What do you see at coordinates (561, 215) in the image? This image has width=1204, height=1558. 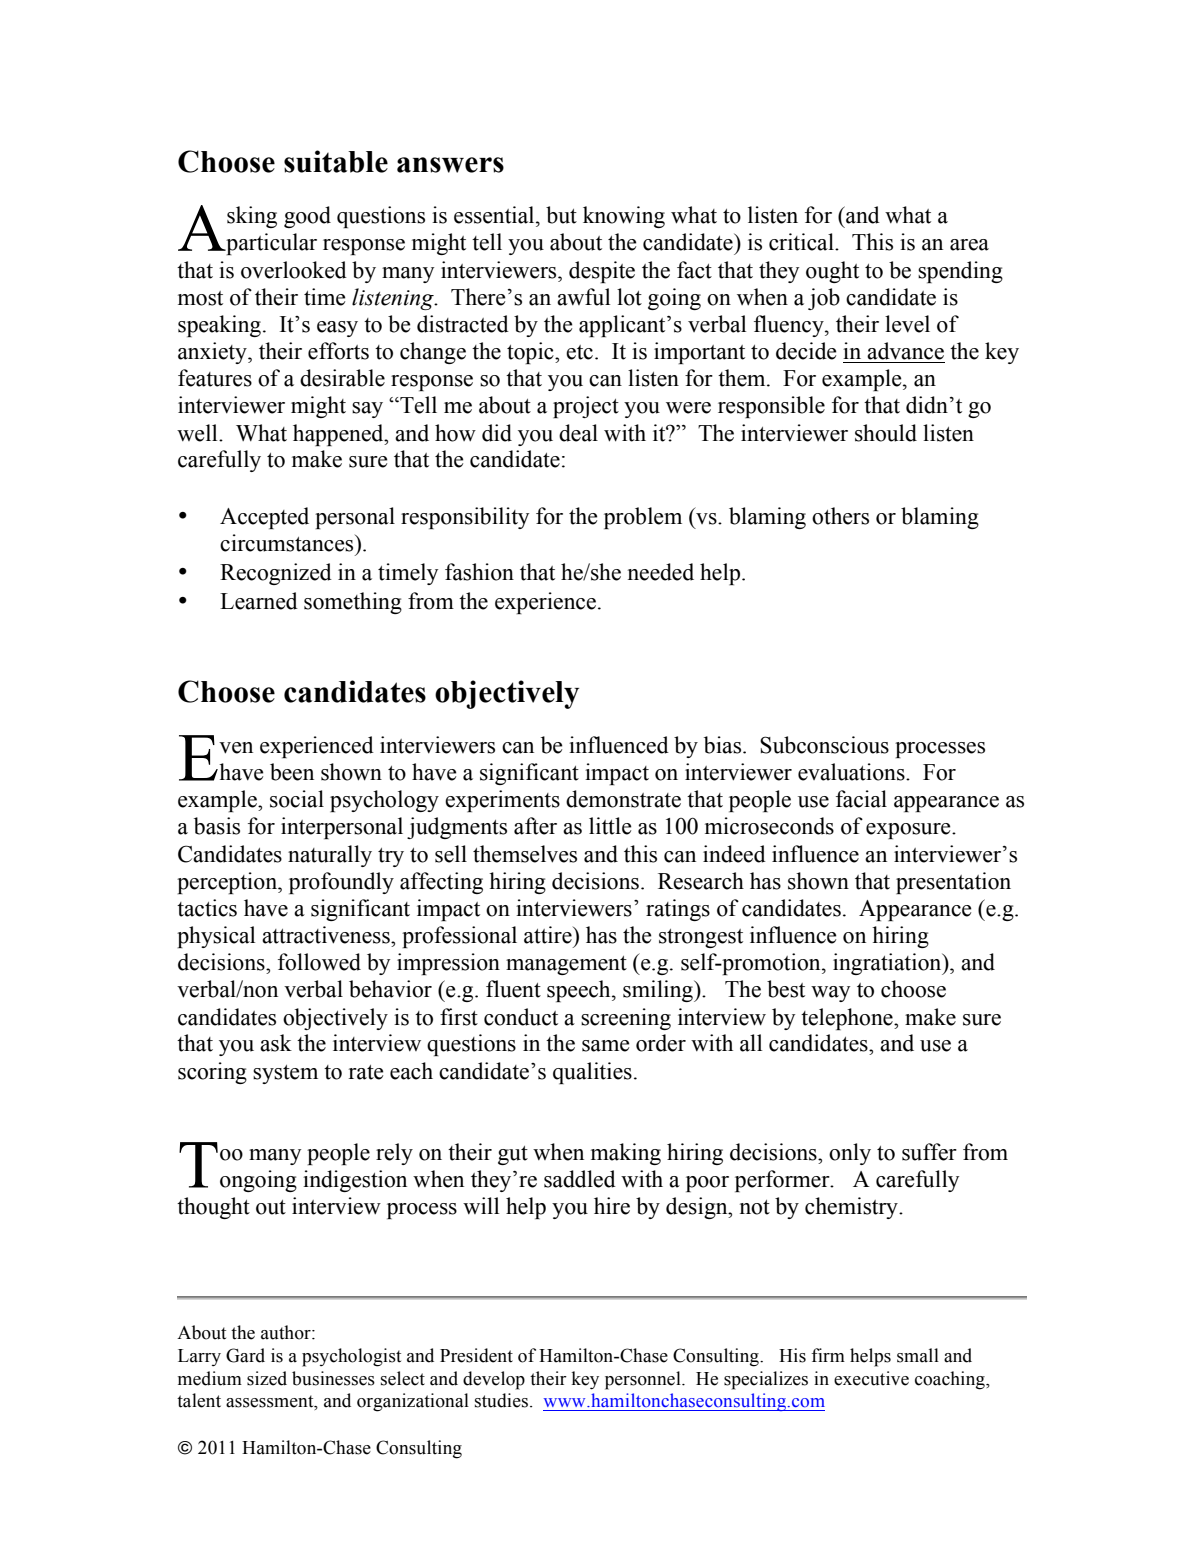 I see `but` at bounding box center [561, 215].
